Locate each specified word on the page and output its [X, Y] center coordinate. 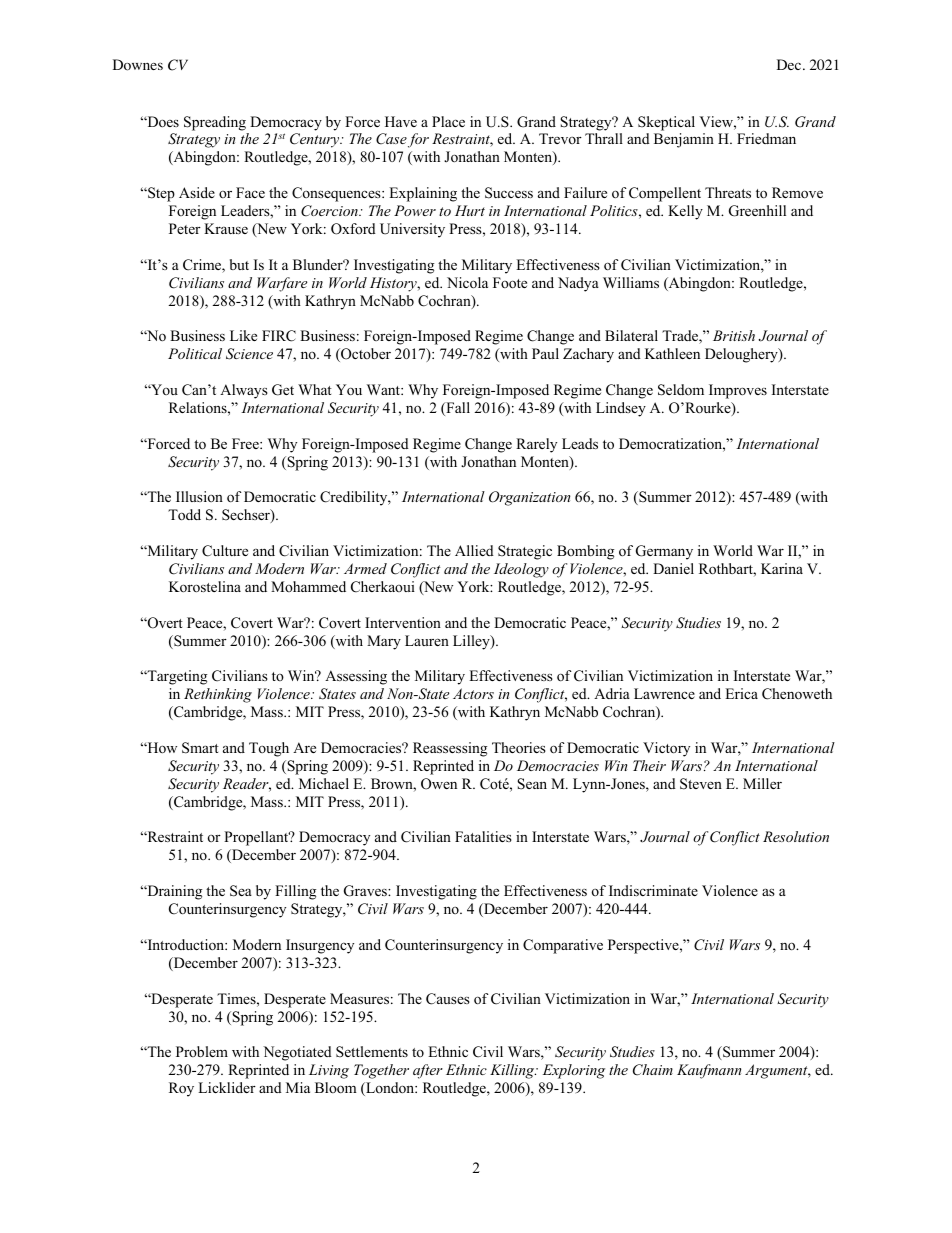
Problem [202, 1051]
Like [243, 335]
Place [448, 121]
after [428, 1071]
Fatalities [483, 836]
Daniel [673, 568]
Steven [701, 784]
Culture [225, 551]
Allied [474, 550]
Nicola [467, 282]
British [734, 335]
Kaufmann [709, 1071]
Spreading [215, 123]
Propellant [257, 838]
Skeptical [666, 123]
